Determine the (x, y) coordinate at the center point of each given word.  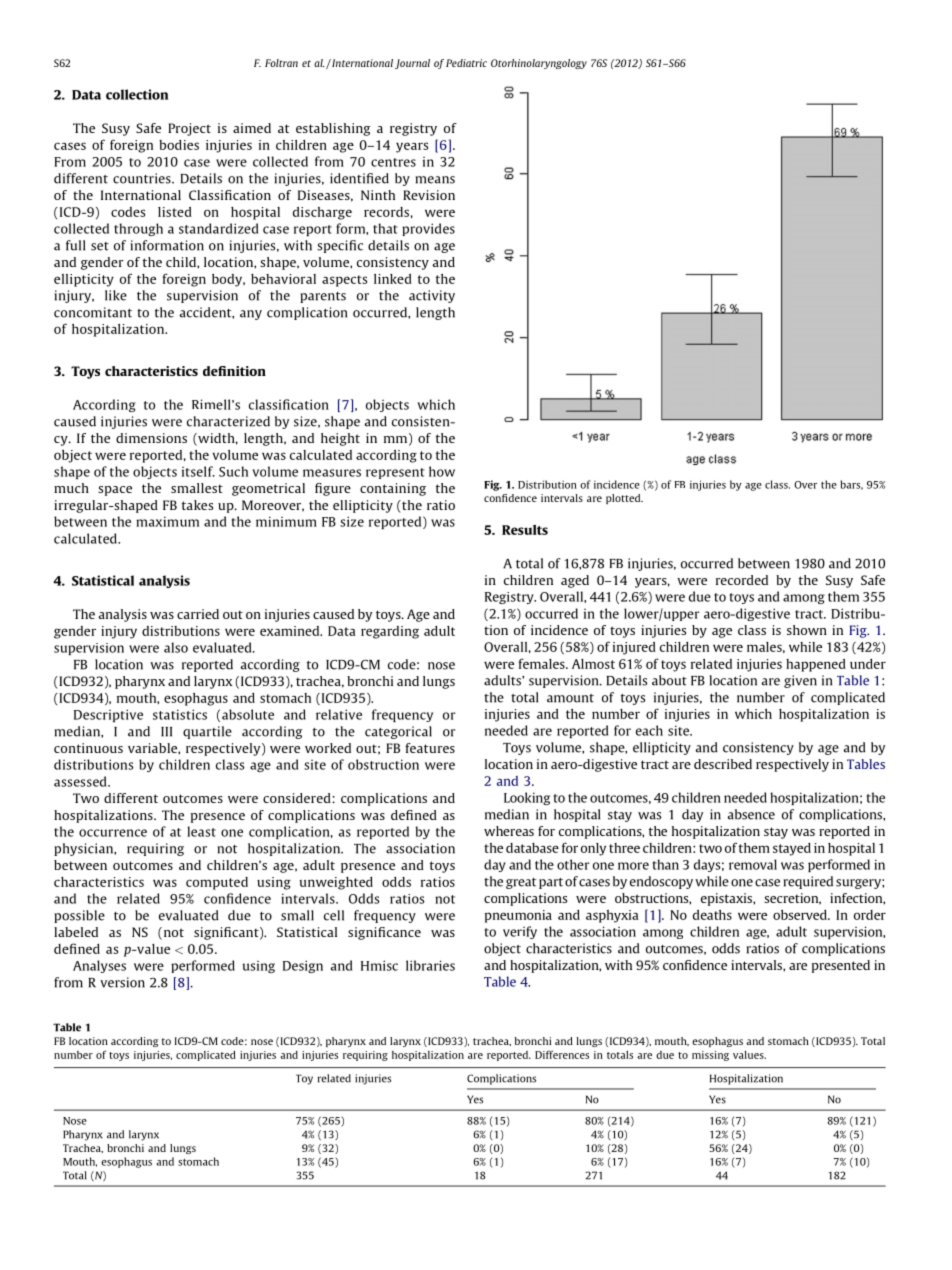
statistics (180, 714)
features (430, 748)
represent (395, 473)
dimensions (151, 438)
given (800, 681)
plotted (624, 499)
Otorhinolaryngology (539, 64)
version (122, 982)
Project (189, 129)
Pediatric (466, 63)
